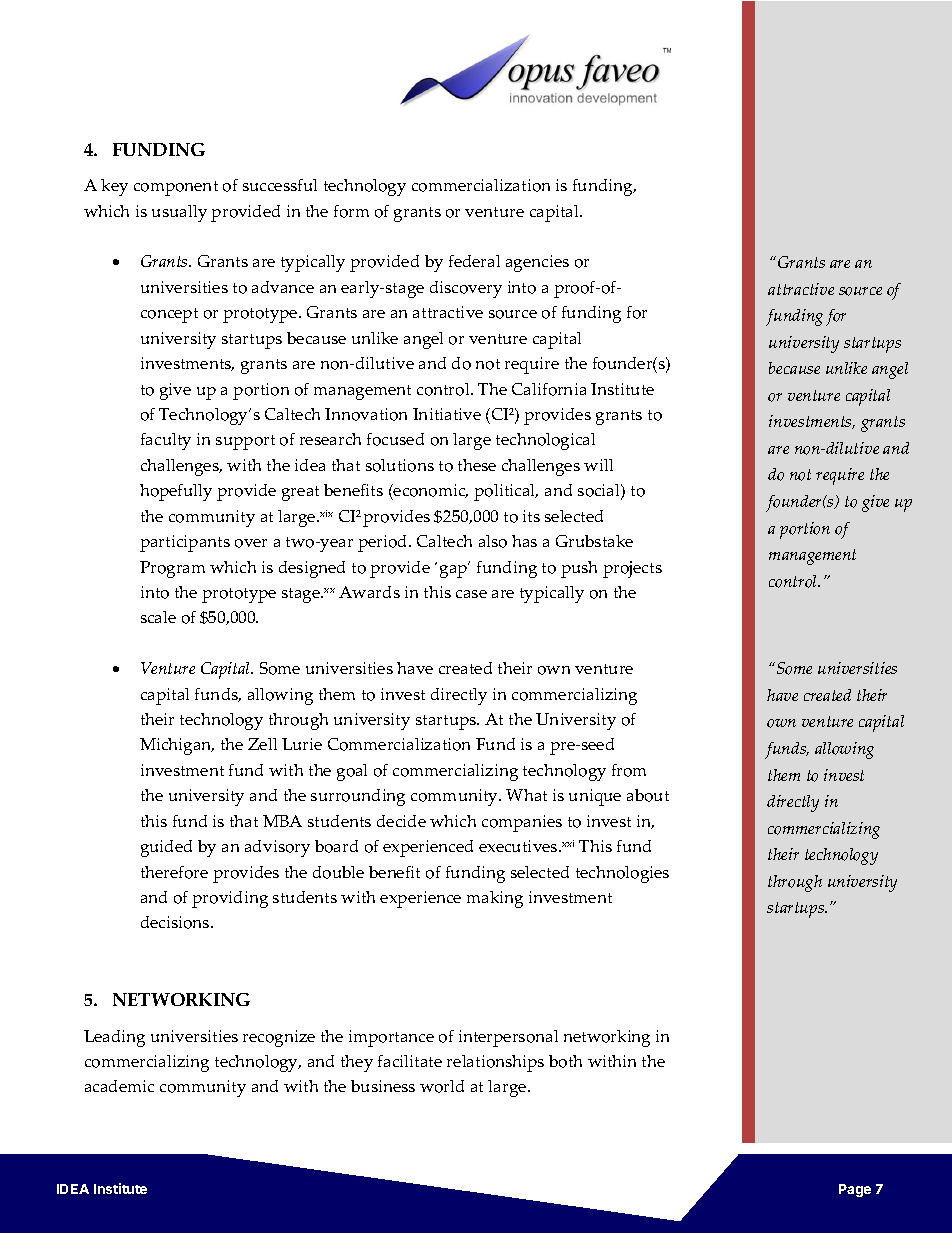  I want to click on Michigan, so click(177, 746).
